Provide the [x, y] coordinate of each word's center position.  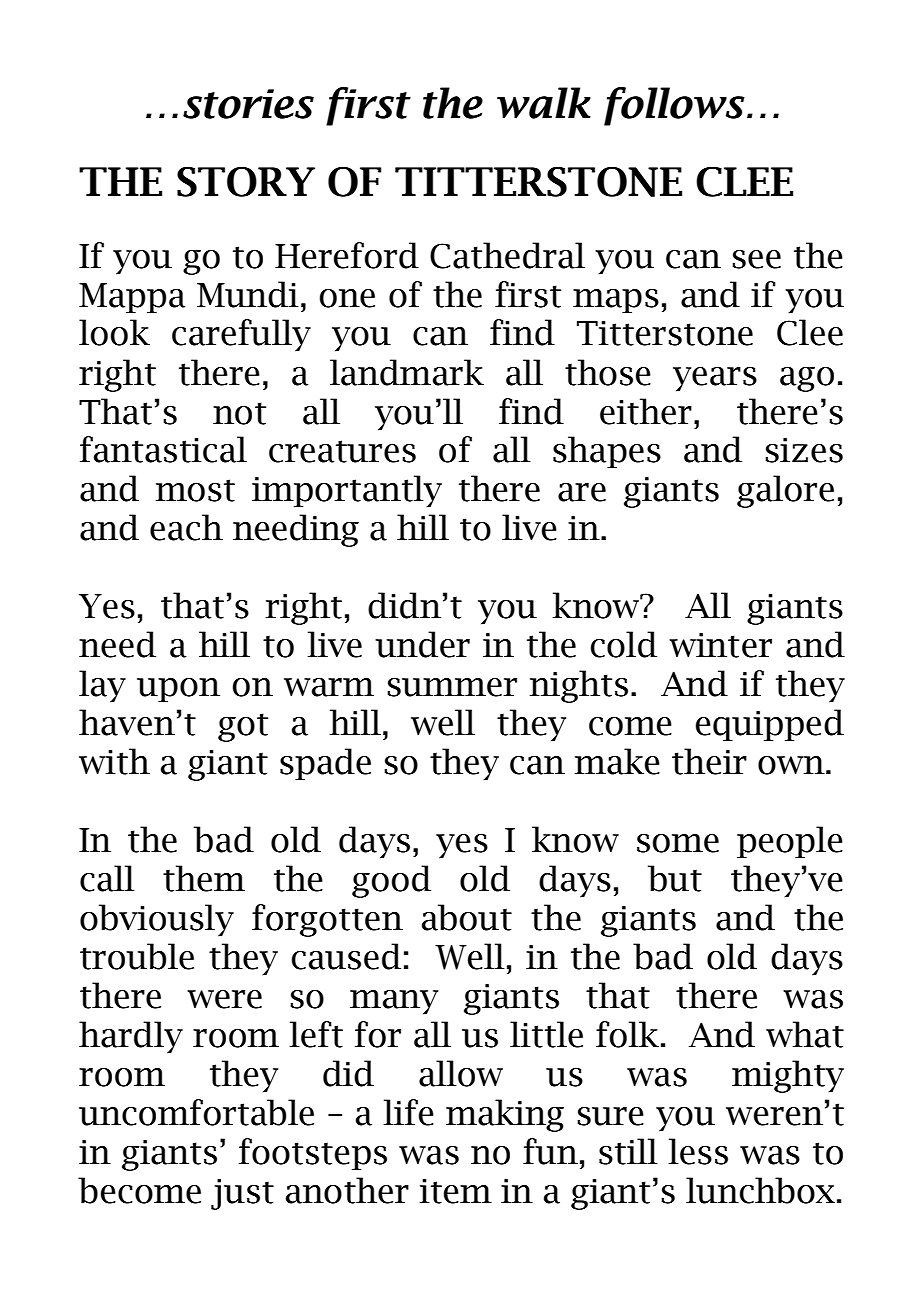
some [678, 843]
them [204, 878]
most [195, 490]
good [391, 881]
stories [248, 104]
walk [544, 103]
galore [785, 491]
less [698, 1151]
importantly [347, 491]
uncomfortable [196, 1112]
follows [674, 106]
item [455, 1191]
